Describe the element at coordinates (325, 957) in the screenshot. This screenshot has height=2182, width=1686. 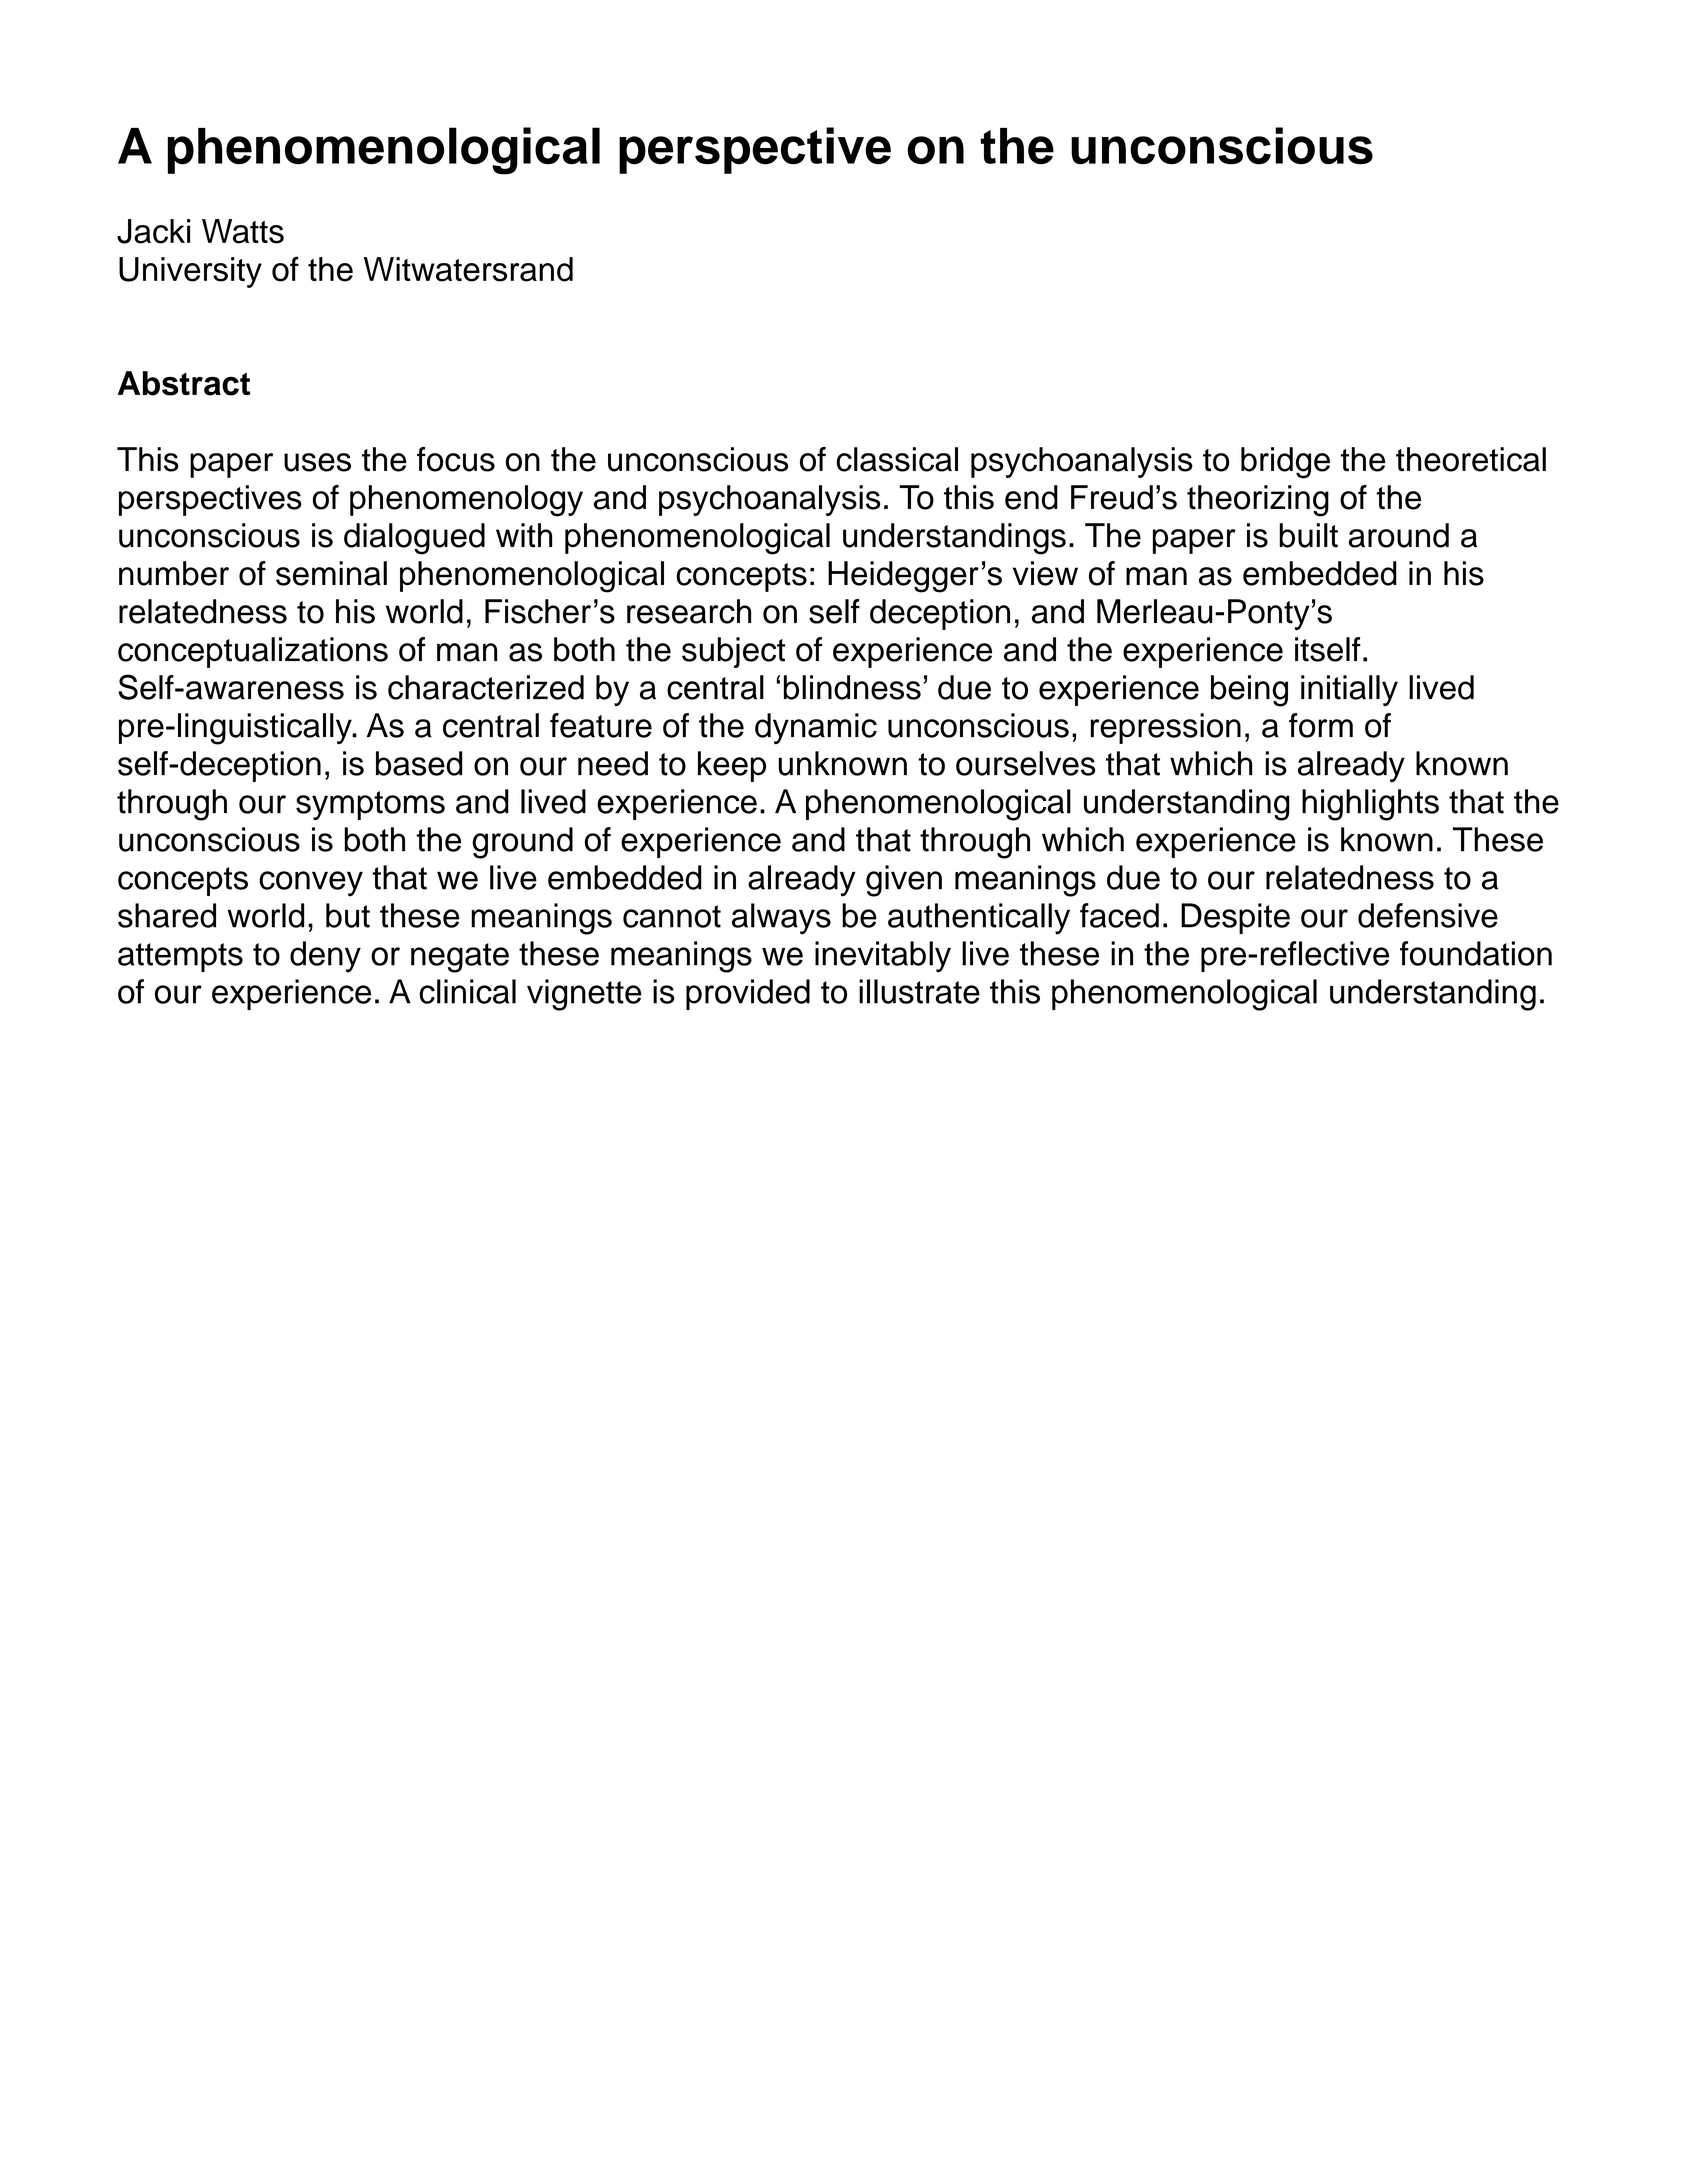
I see `deny` at that location.
